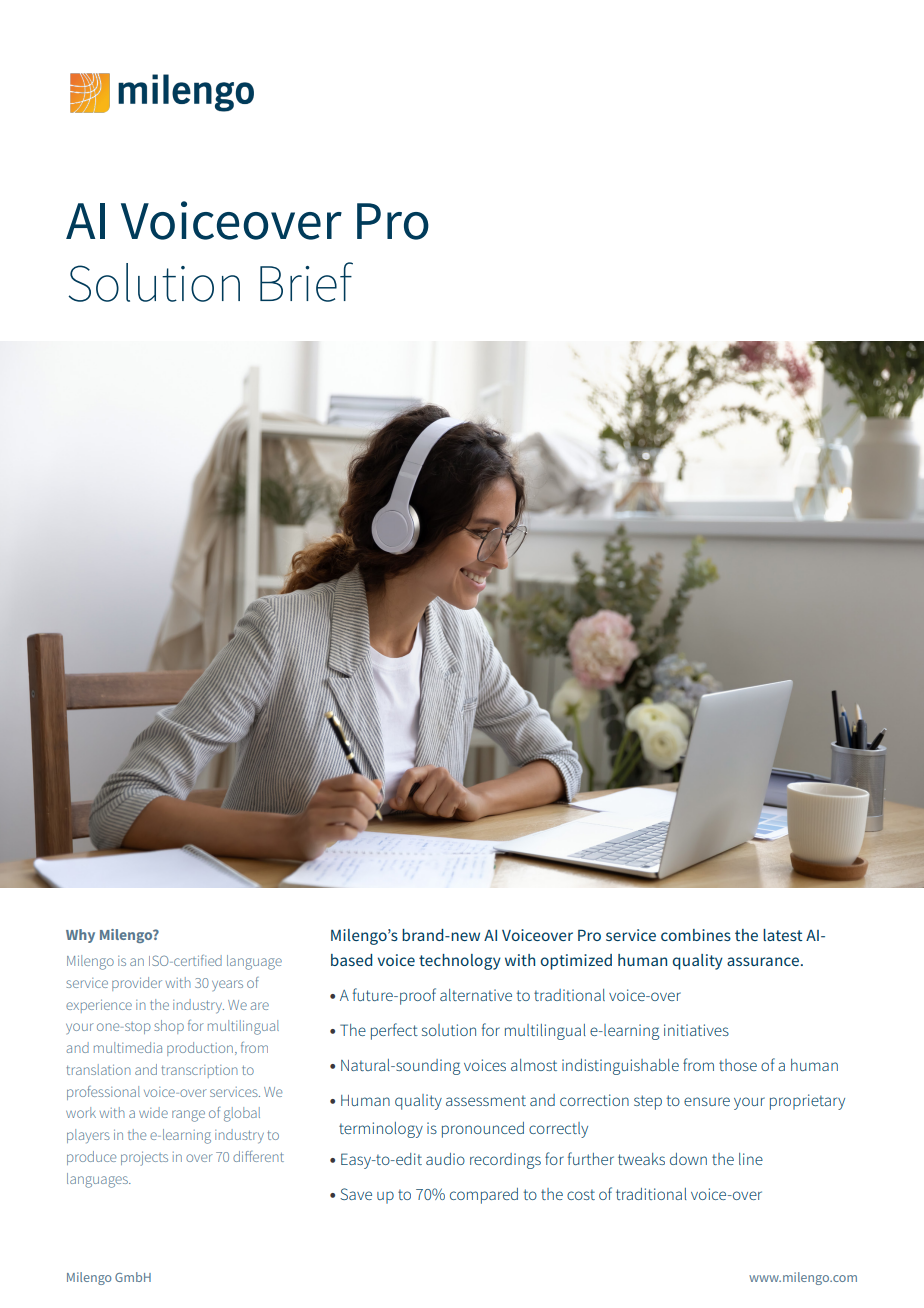 Image resolution: width=924 pixels, height=1308 pixels. Describe the element at coordinates (576, 962) in the document. I see `optimized` at that location.
